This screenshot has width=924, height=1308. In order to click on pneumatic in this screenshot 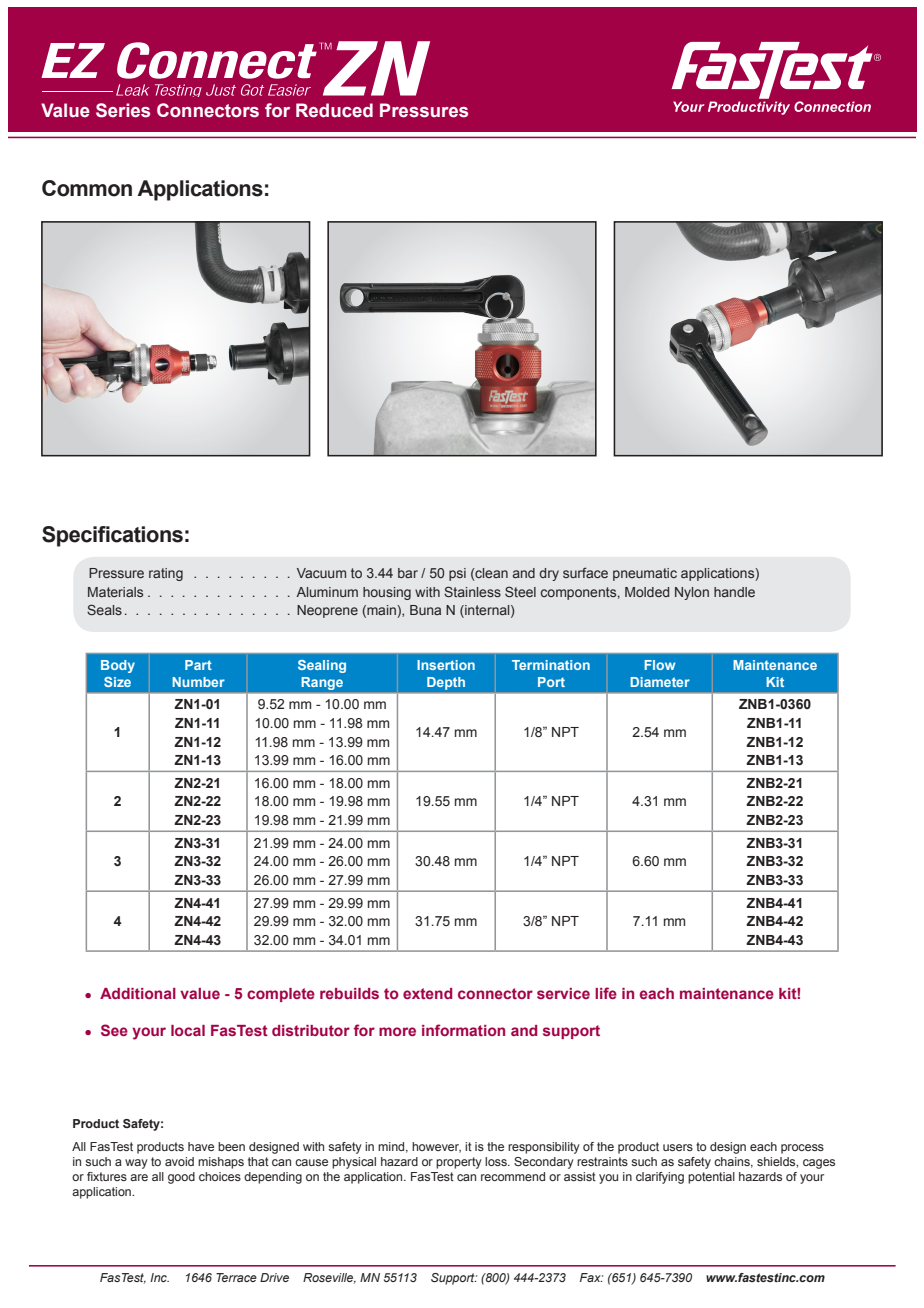, I will do `click(645, 574)`.
